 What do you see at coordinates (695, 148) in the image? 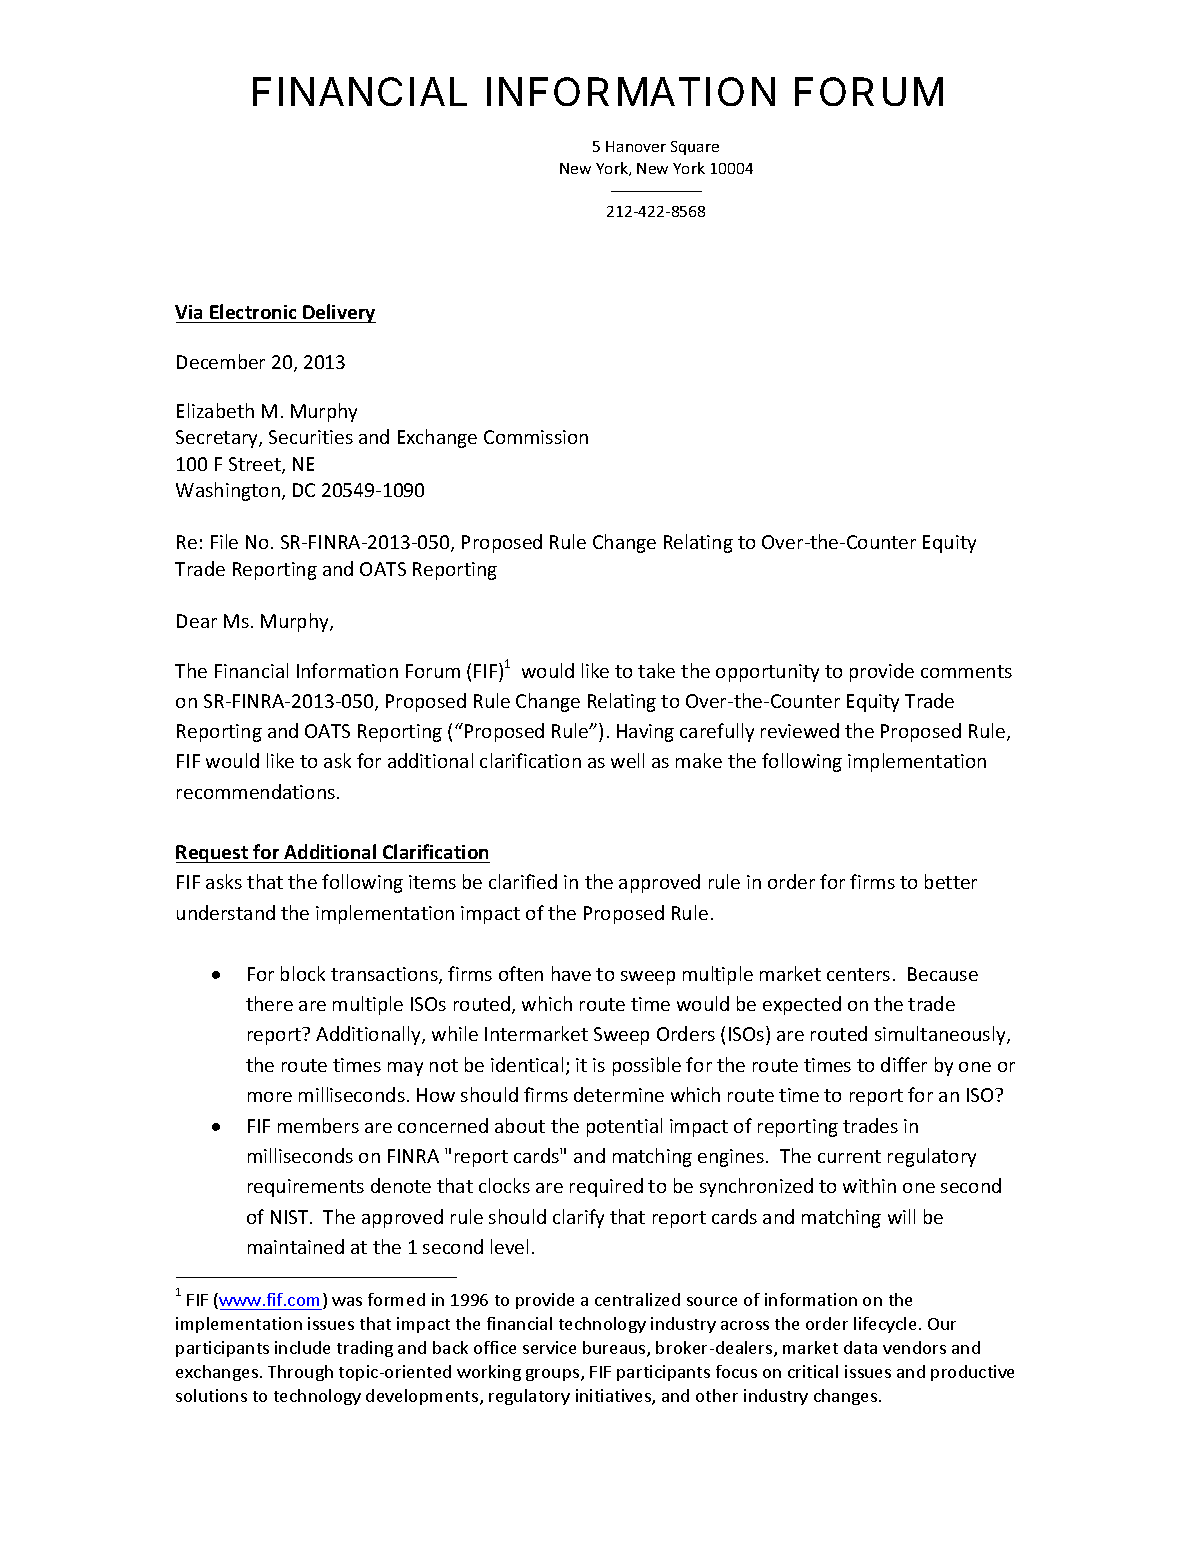
I see `Square` at bounding box center [695, 148].
